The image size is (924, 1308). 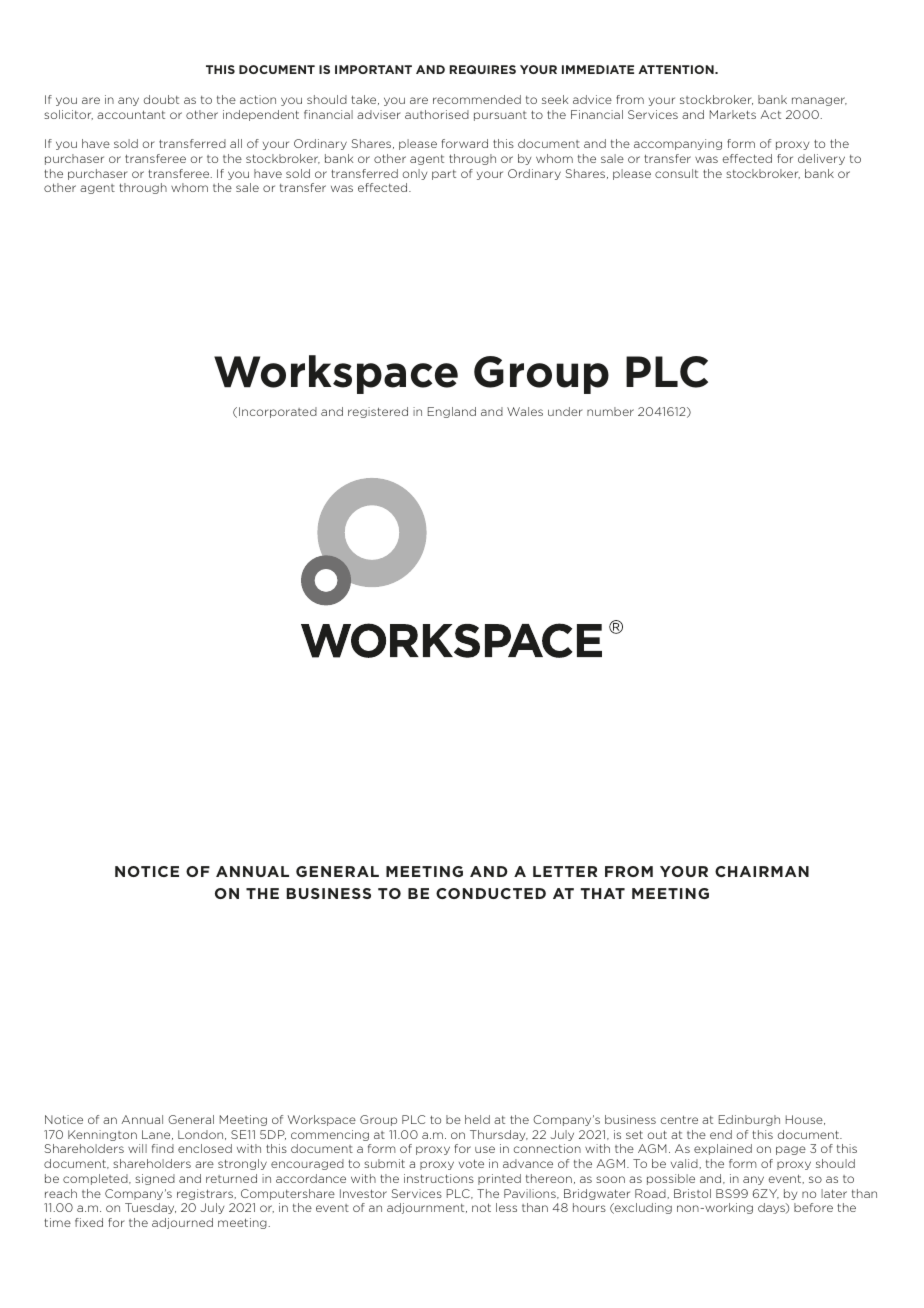 I want to click on Bristol, so click(x=692, y=1193).
